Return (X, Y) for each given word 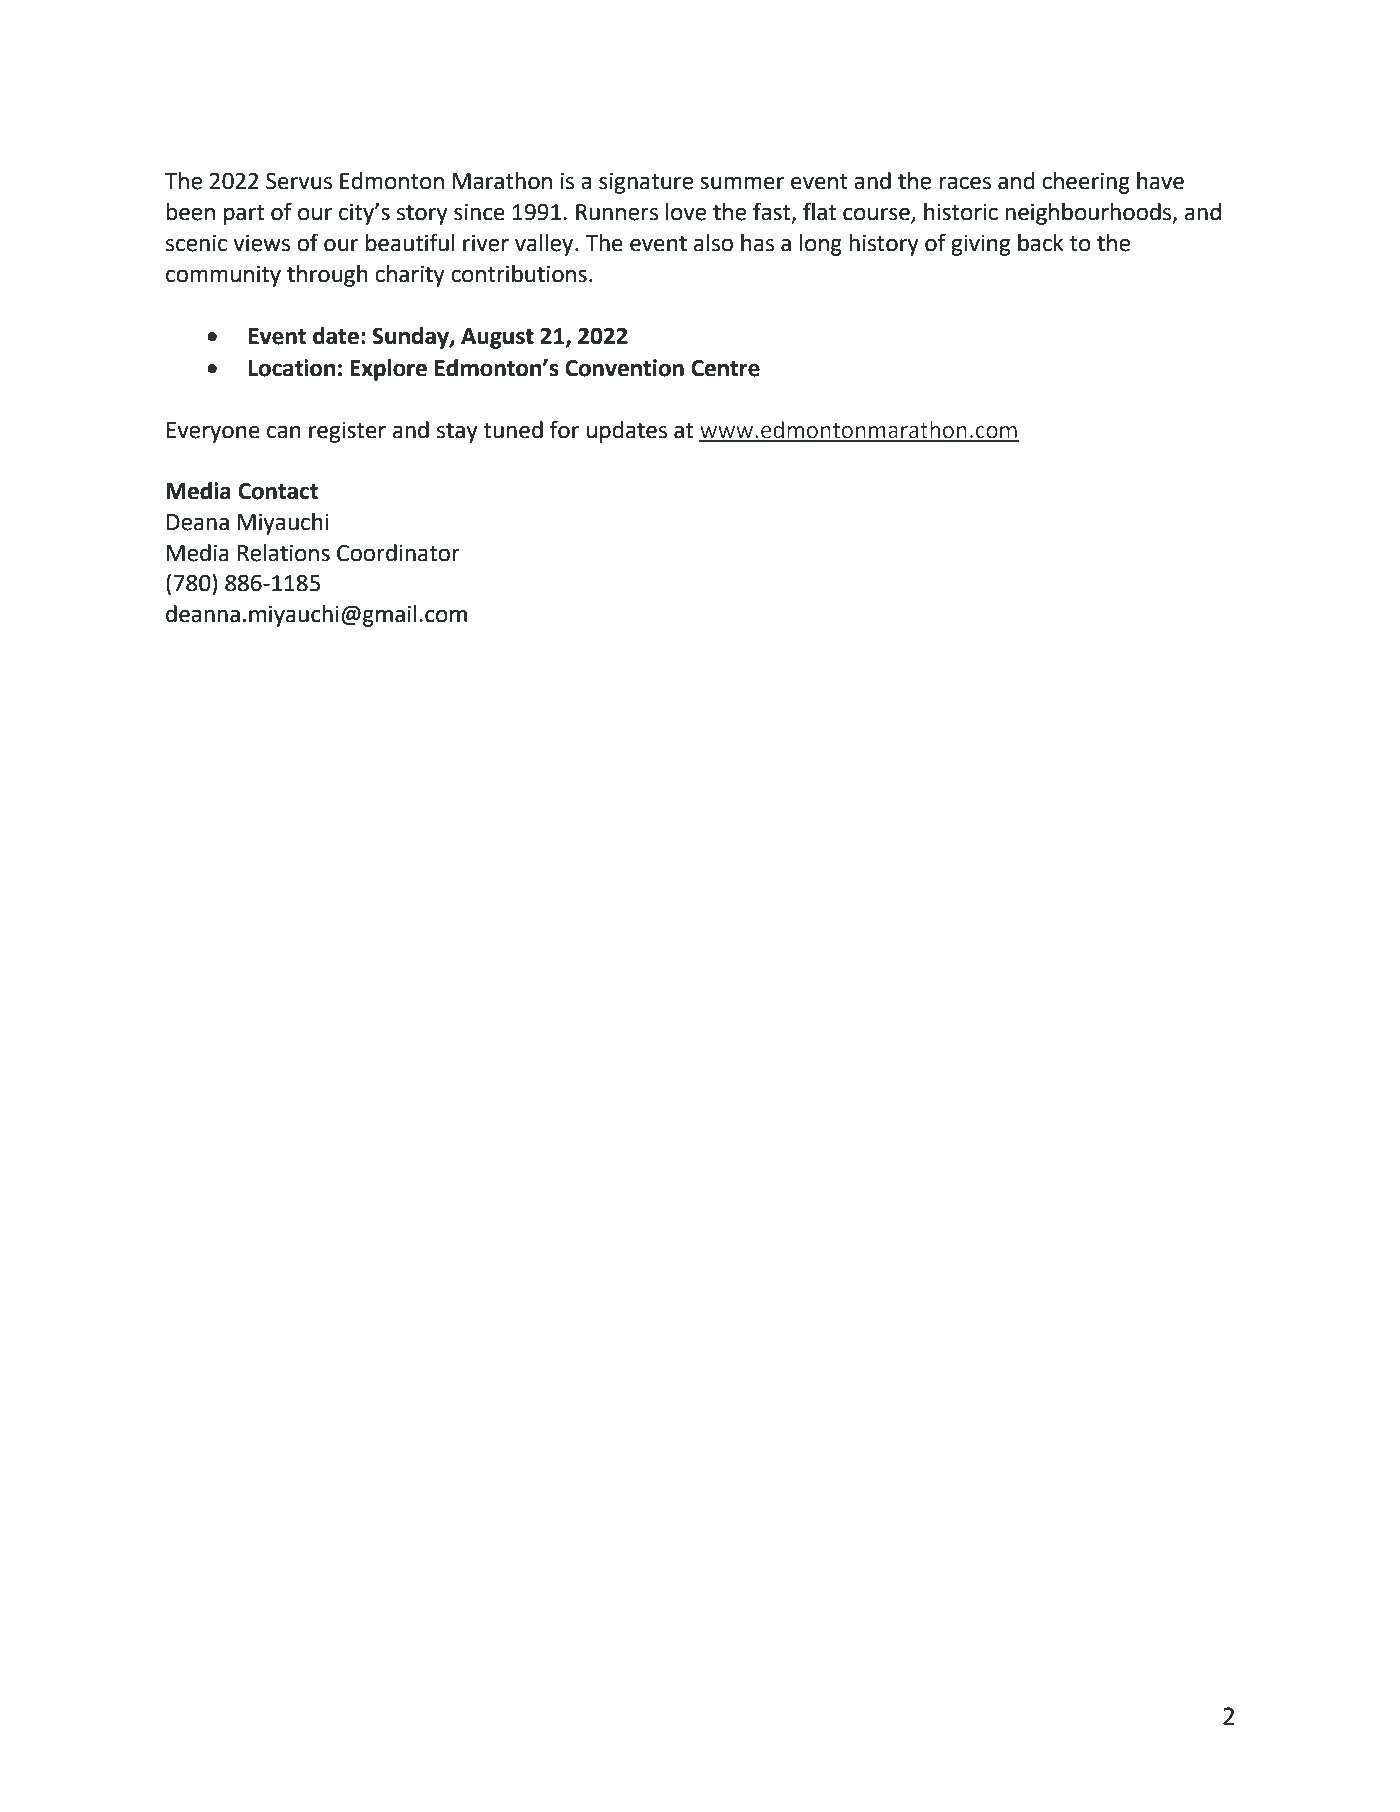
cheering (1086, 183)
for (564, 429)
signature (646, 183)
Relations (284, 553)
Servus (299, 181)
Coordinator (398, 553)
